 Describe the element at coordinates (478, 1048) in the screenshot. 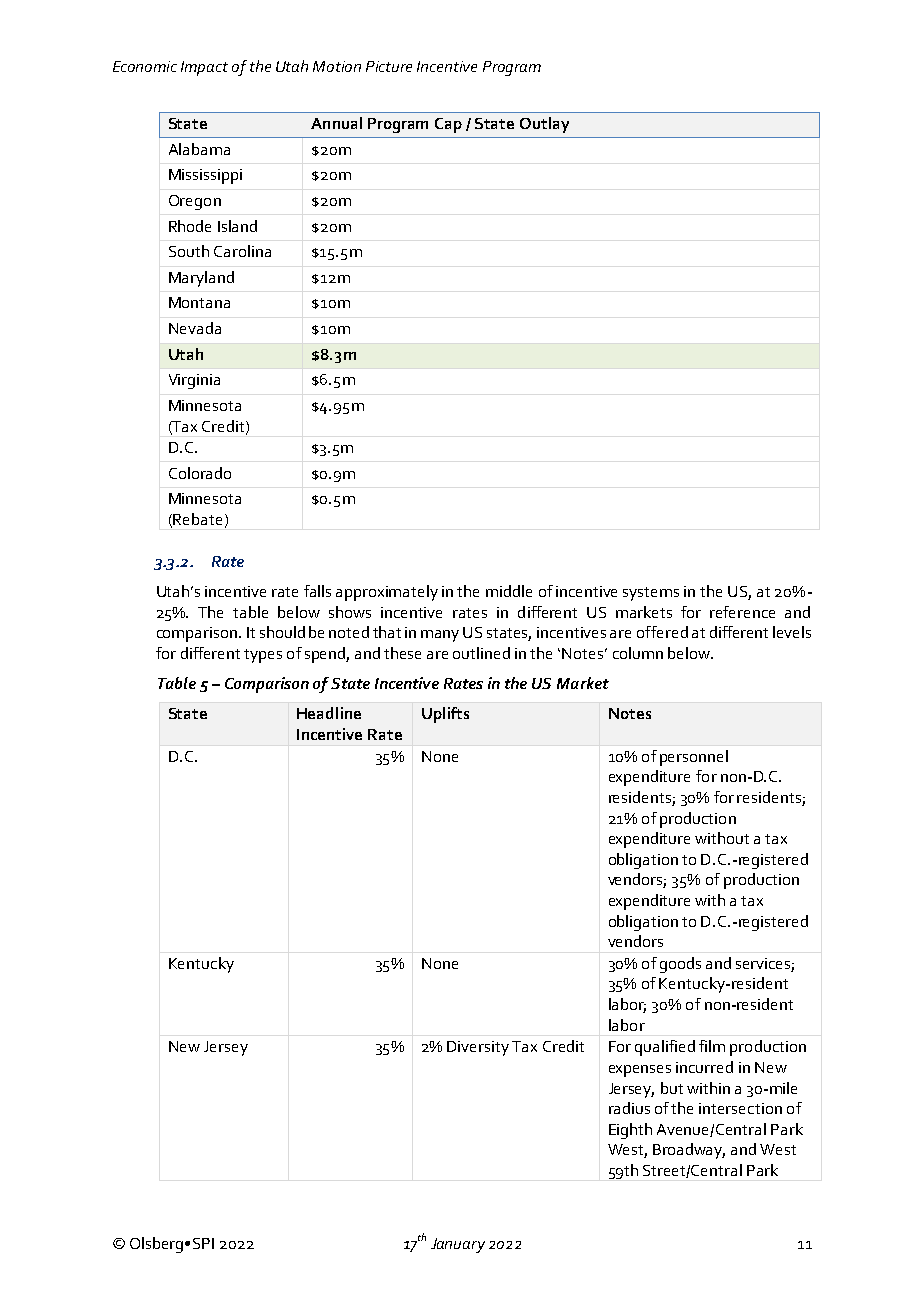

I see `Diversity` at that location.
